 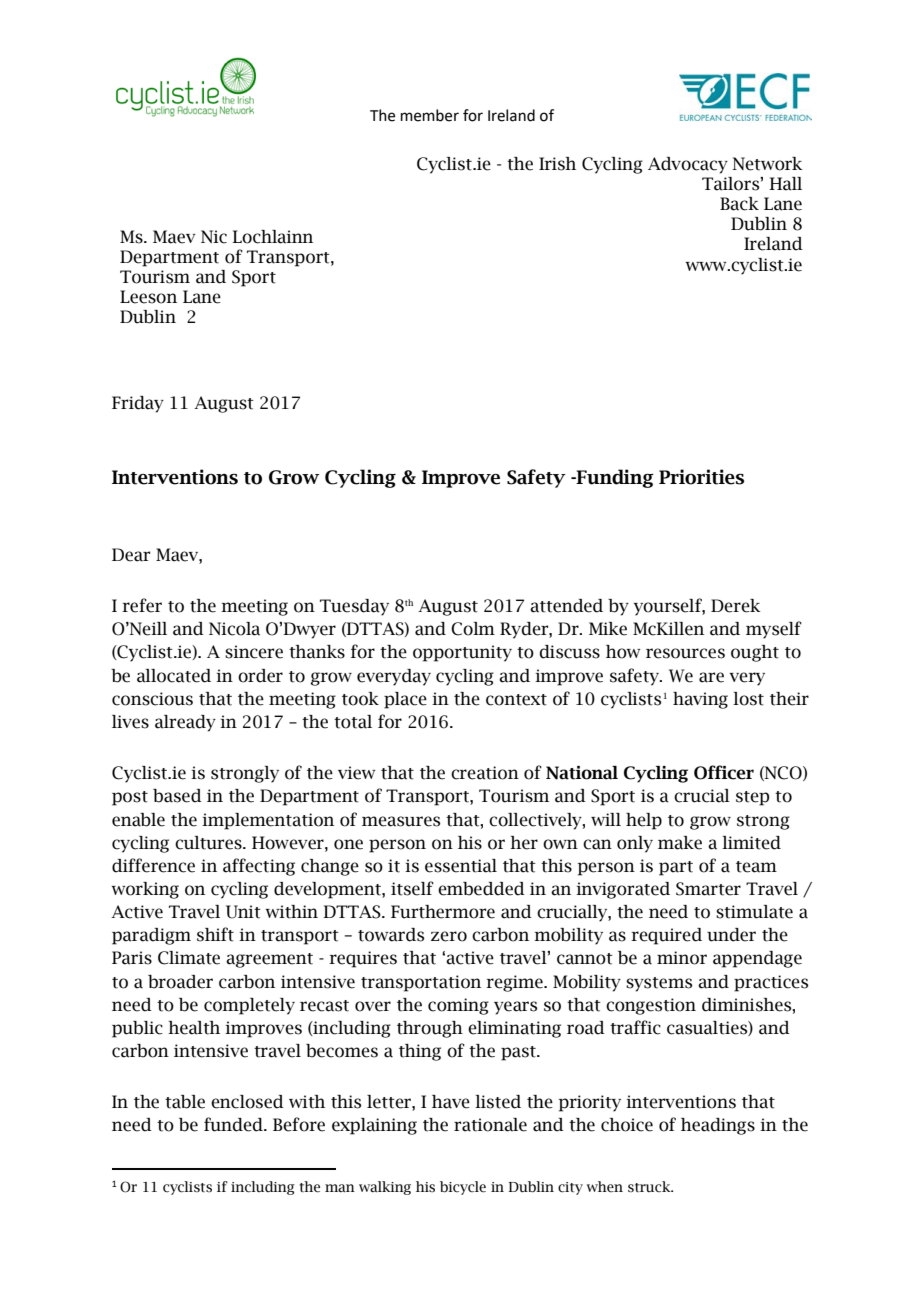 I want to click on Irish, so click(x=557, y=164).
